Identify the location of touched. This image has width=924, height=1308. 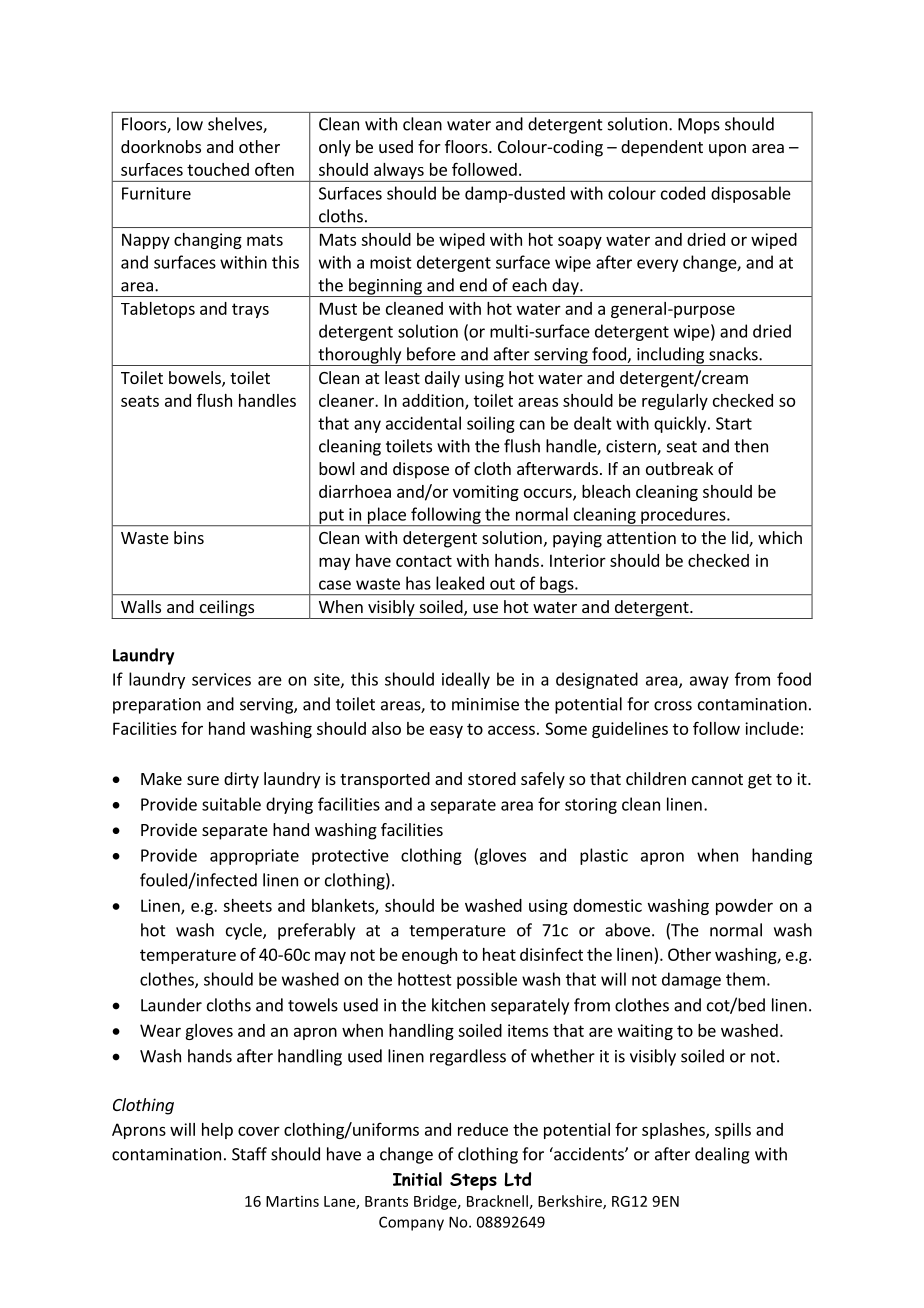
(218, 169).
